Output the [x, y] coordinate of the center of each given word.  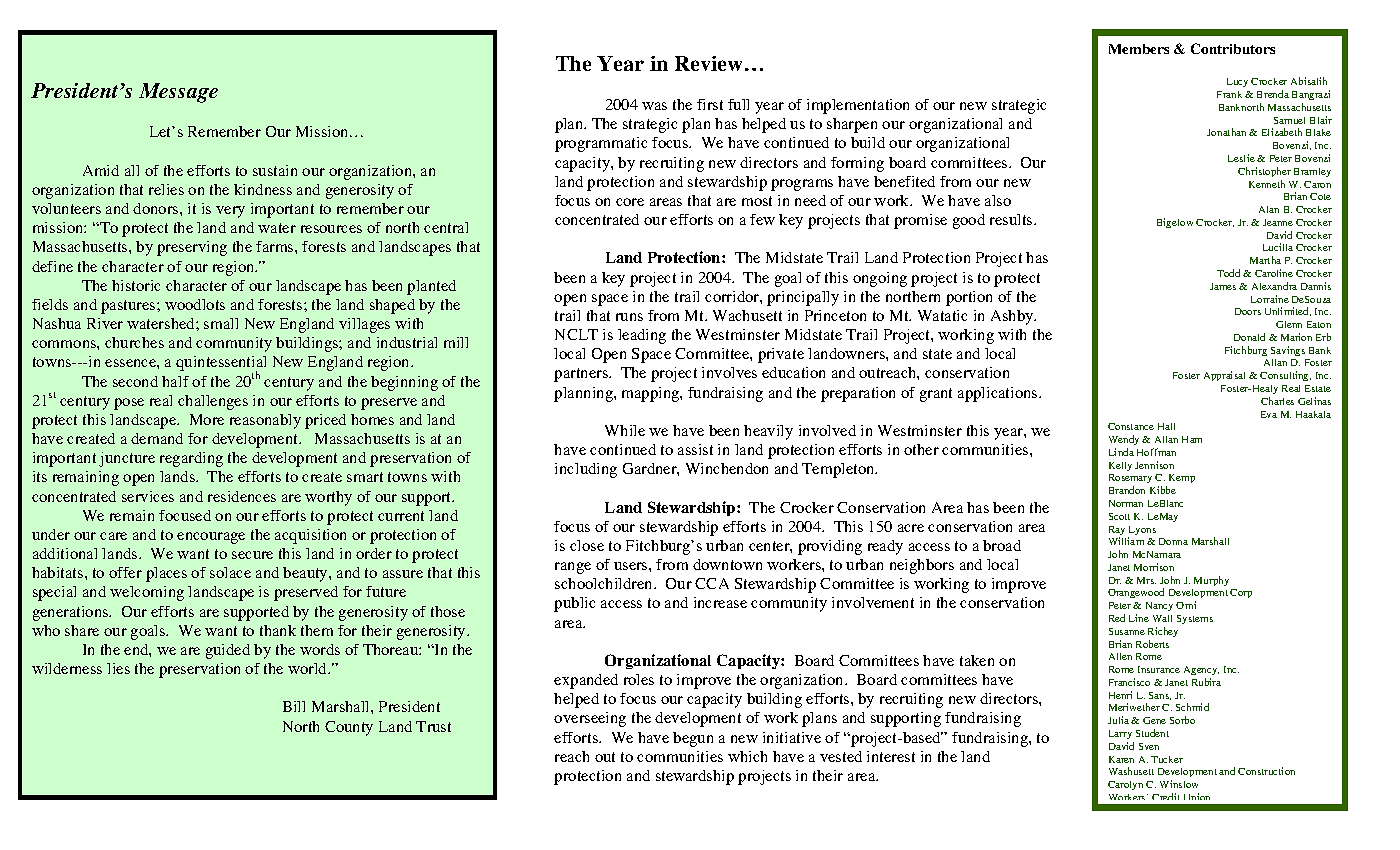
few [762, 219]
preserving [192, 248]
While [625, 430]
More [207, 419]
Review [710, 63]
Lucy [1237, 82]
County [349, 728]
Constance [1131, 426]
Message [178, 93]
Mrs [1146, 580]
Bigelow [1175, 223]
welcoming [147, 593]
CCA [712, 583]
